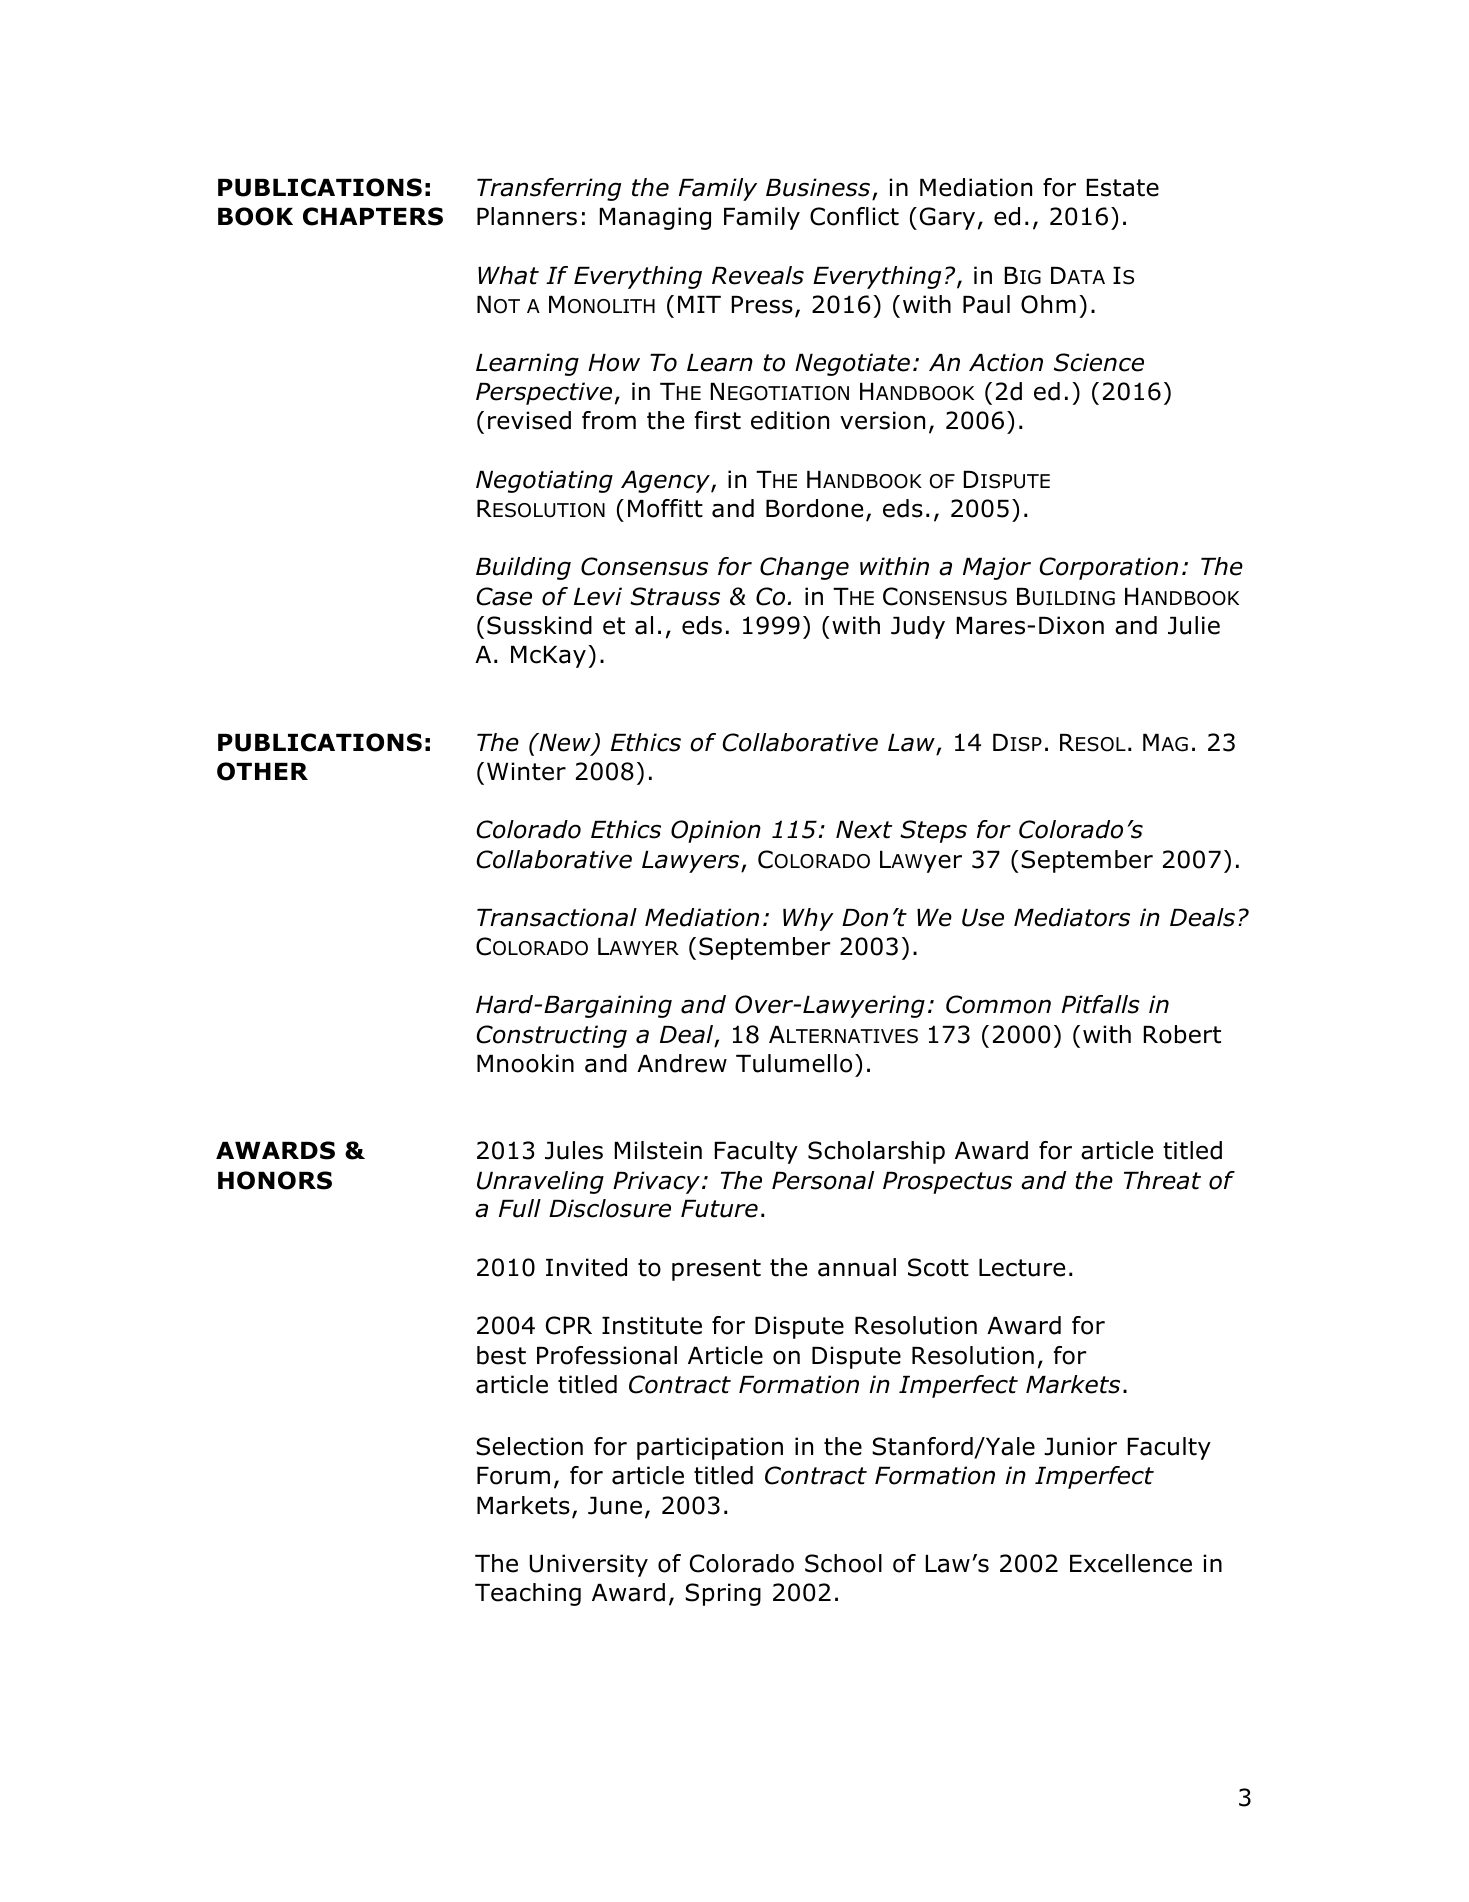  Describe the element at coordinates (1194, 625) in the document. I see `Julie` at that location.
